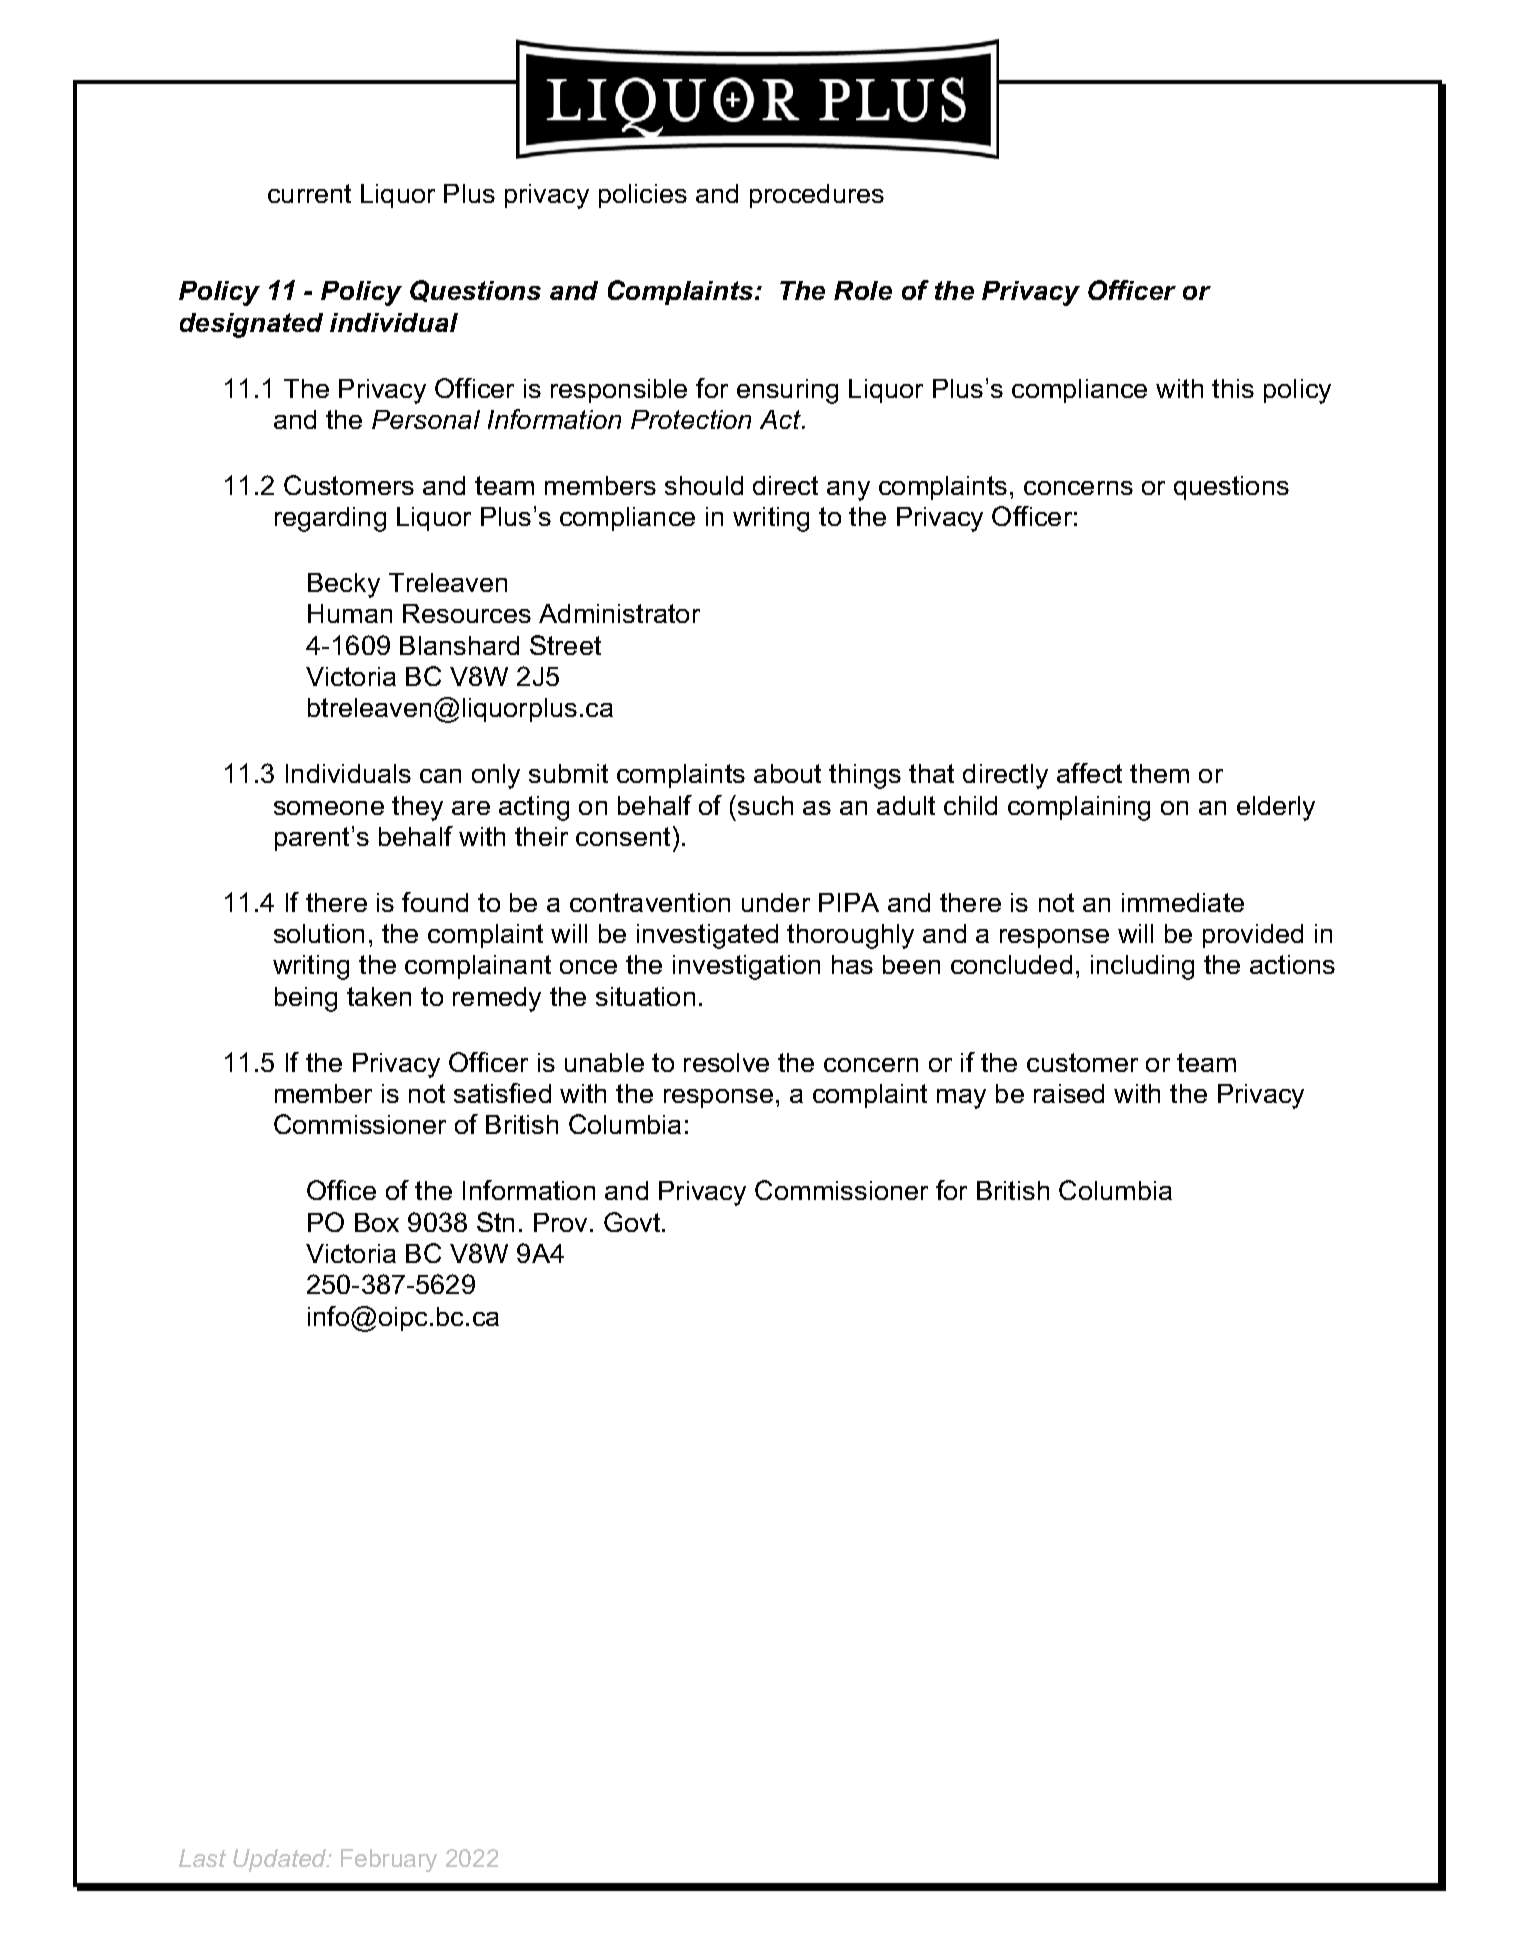  Describe the element at coordinates (329, 808) in the page. I see `someone` at that location.
